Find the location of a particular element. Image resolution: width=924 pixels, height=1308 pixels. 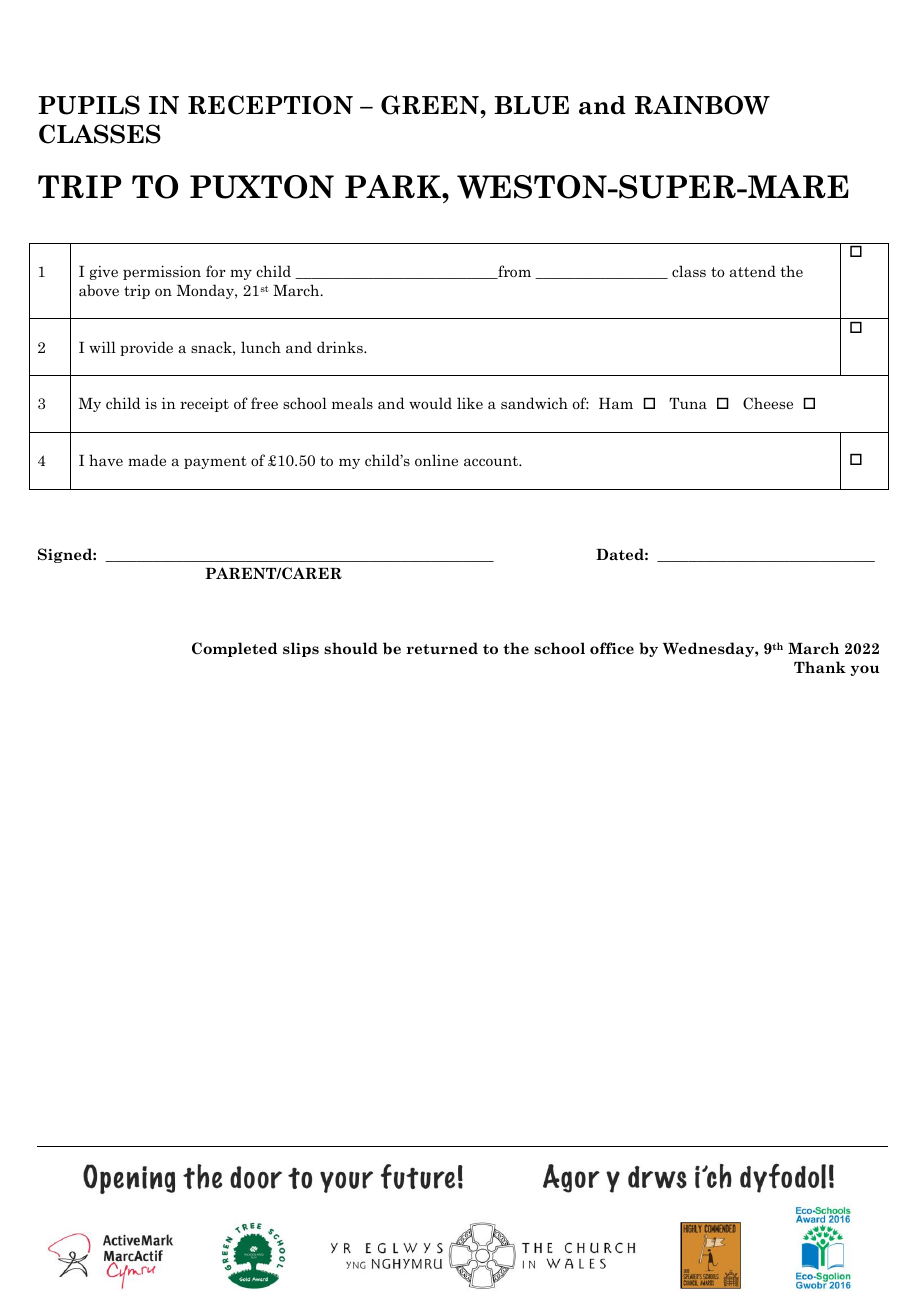

Completed is located at coordinates (234, 649).
